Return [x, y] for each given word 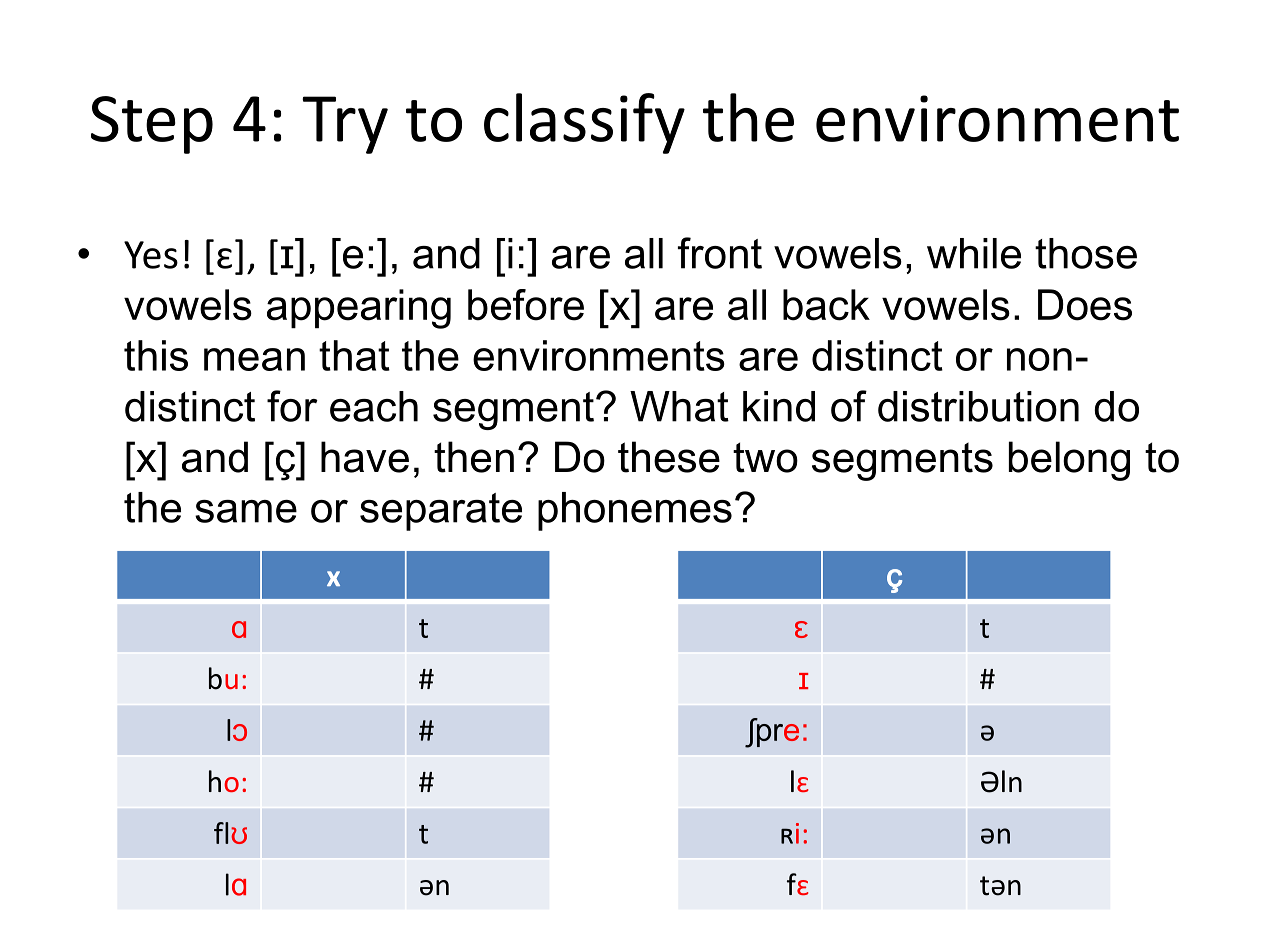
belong [1069, 461]
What [679, 406]
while [974, 253]
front [720, 253]
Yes [151, 255]
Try [345, 125]
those [1086, 253]
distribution [978, 406]
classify [584, 123]
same [246, 511]
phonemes [635, 511]
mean [254, 359]
